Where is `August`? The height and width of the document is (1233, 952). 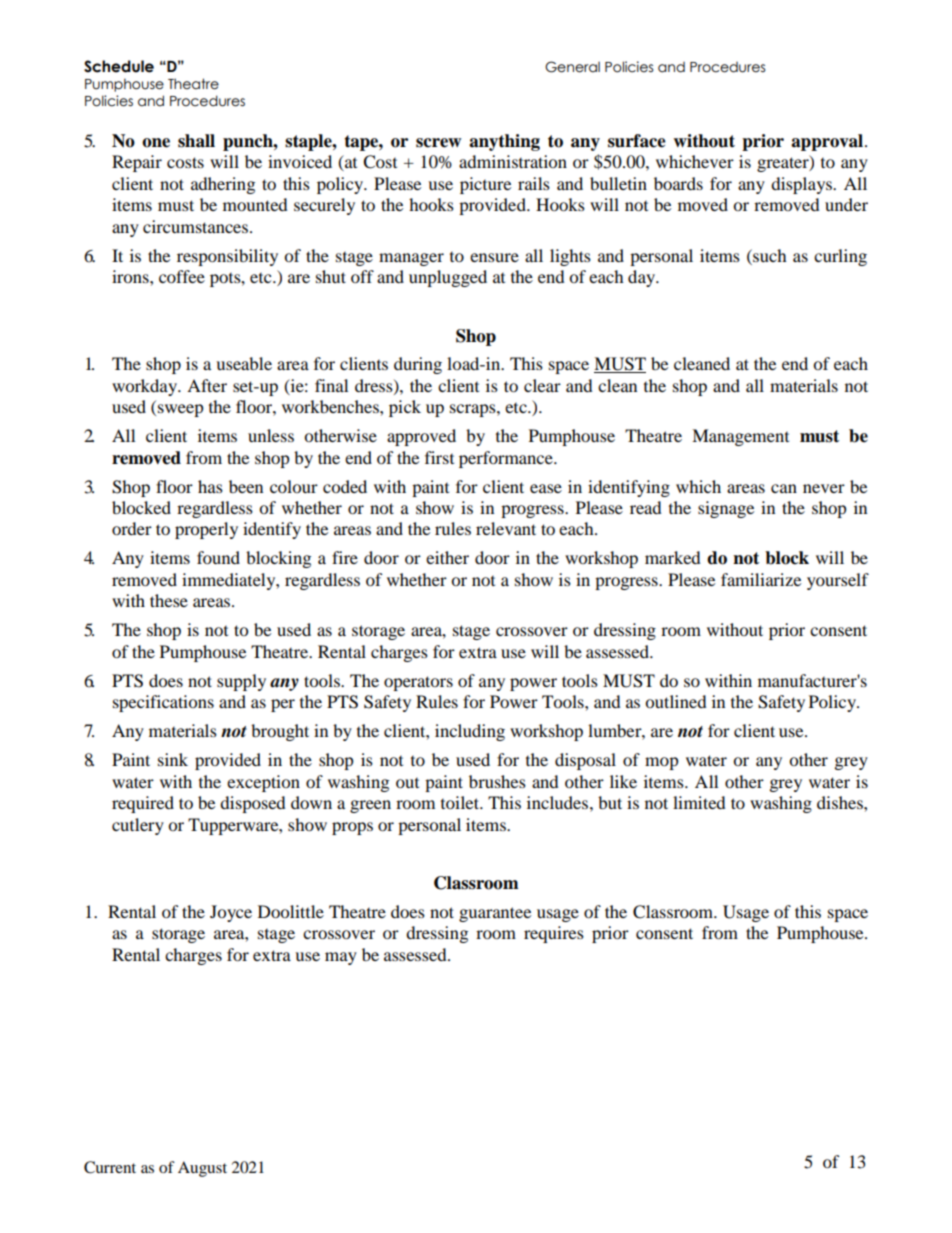 August is located at coordinates (202, 1169).
